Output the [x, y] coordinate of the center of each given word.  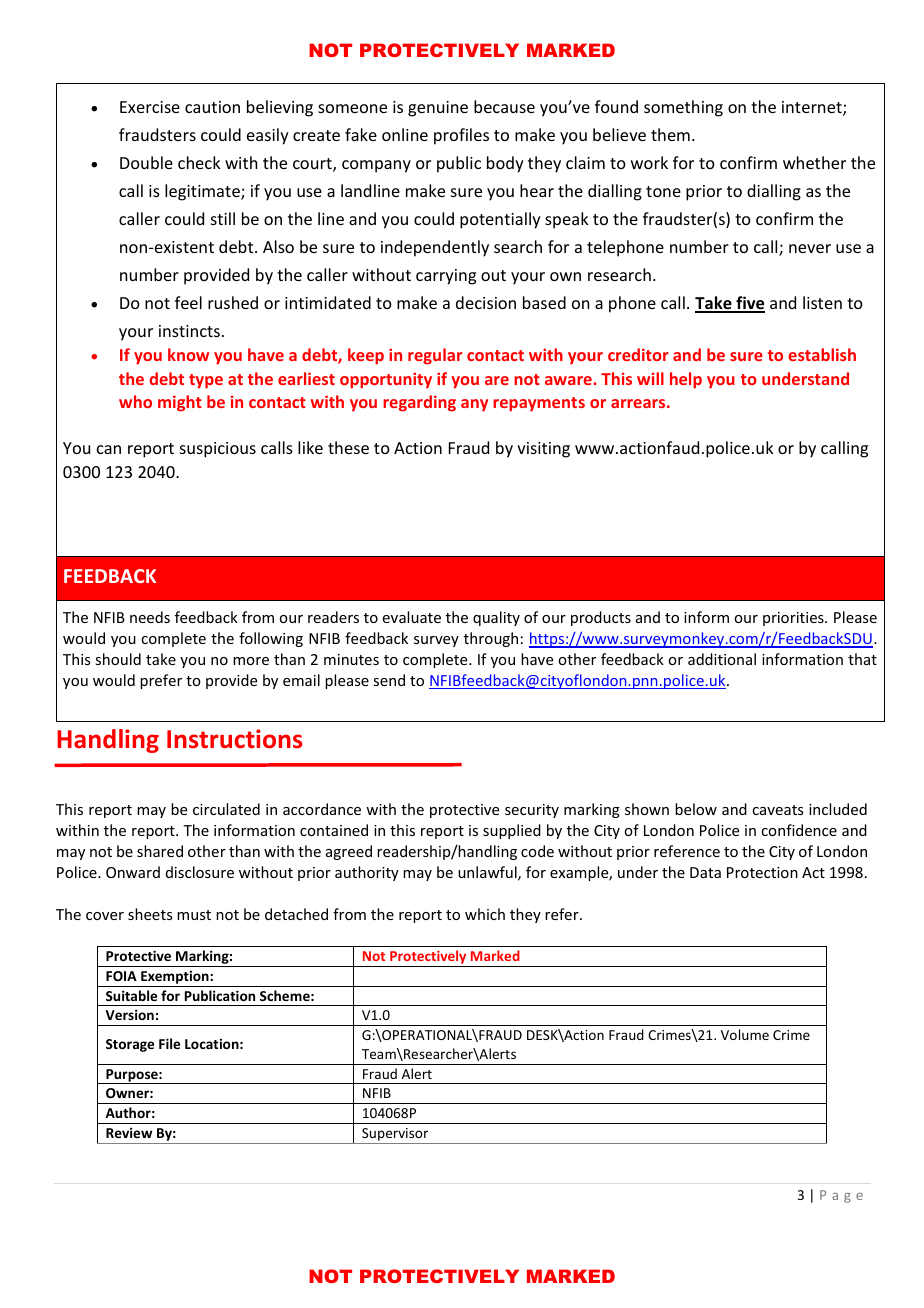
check [199, 162]
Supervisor [395, 1136]
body [505, 164]
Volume [745, 1034]
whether [814, 162]
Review [129, 1132]
